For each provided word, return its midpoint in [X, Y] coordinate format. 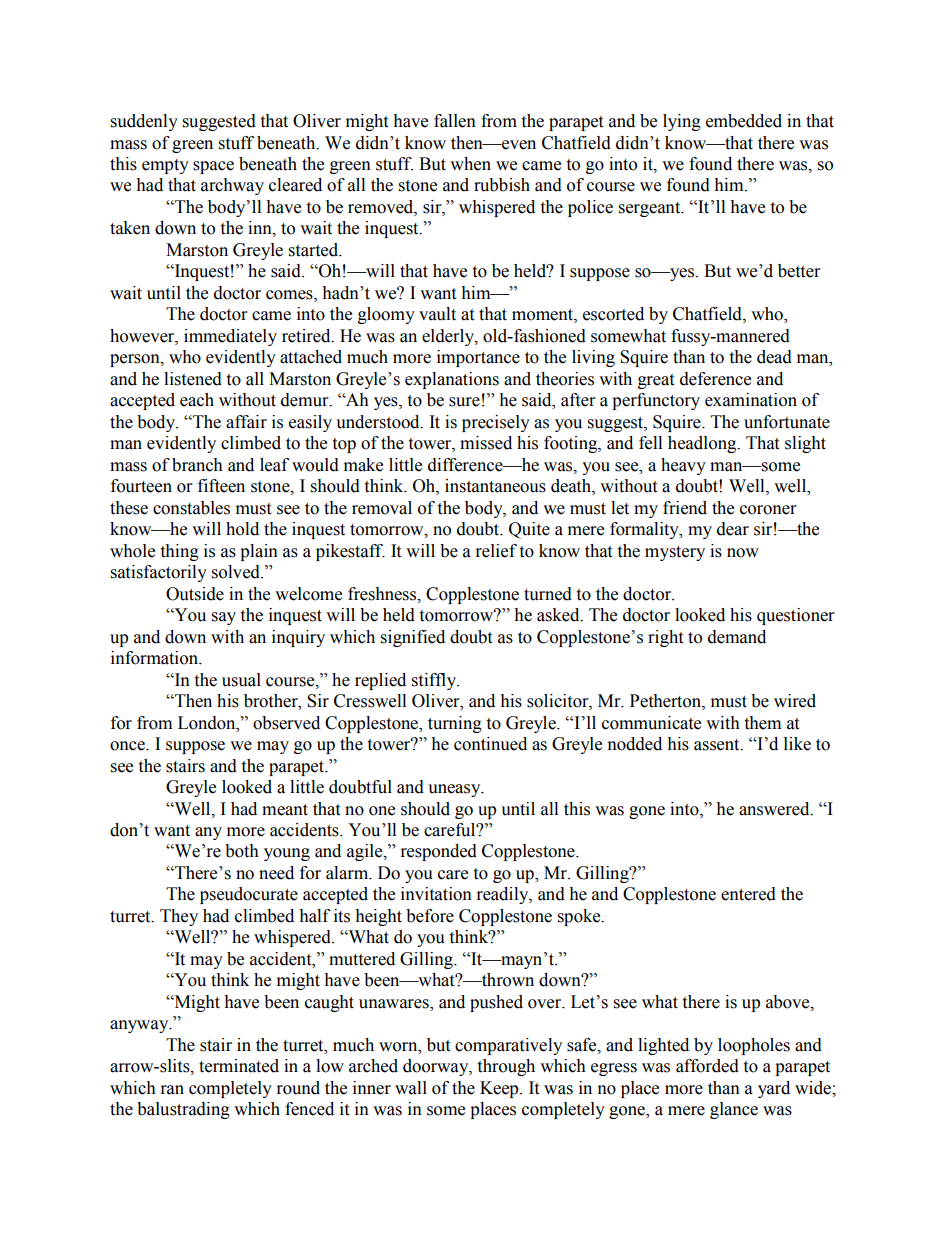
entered [748, 894]
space [213, 167]
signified [413, 638]
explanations [452, 380]
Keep [500, 1089]
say [224, 618]
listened [193, 379]
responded [439, 852]
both [242, 851]
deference [715, 379]
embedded [744, 121]
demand [737, 637]
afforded [707, 1066]
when [470, 164]
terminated [239, 1066]
